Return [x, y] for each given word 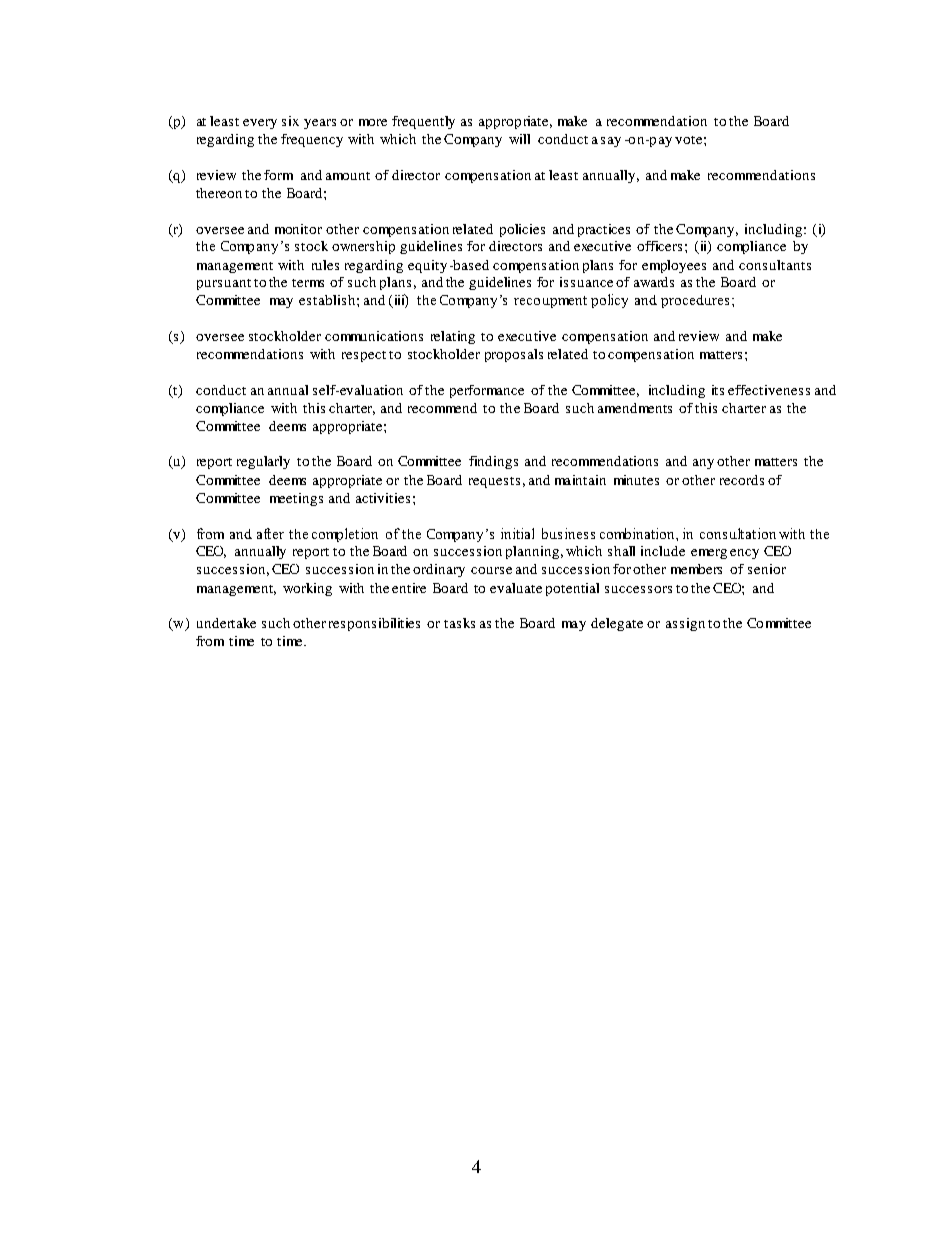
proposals [514, 355]
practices [604, 230]
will [519, 139]
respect [364, 356]
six [290, 121]
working [307, 589]
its [718, 390]
